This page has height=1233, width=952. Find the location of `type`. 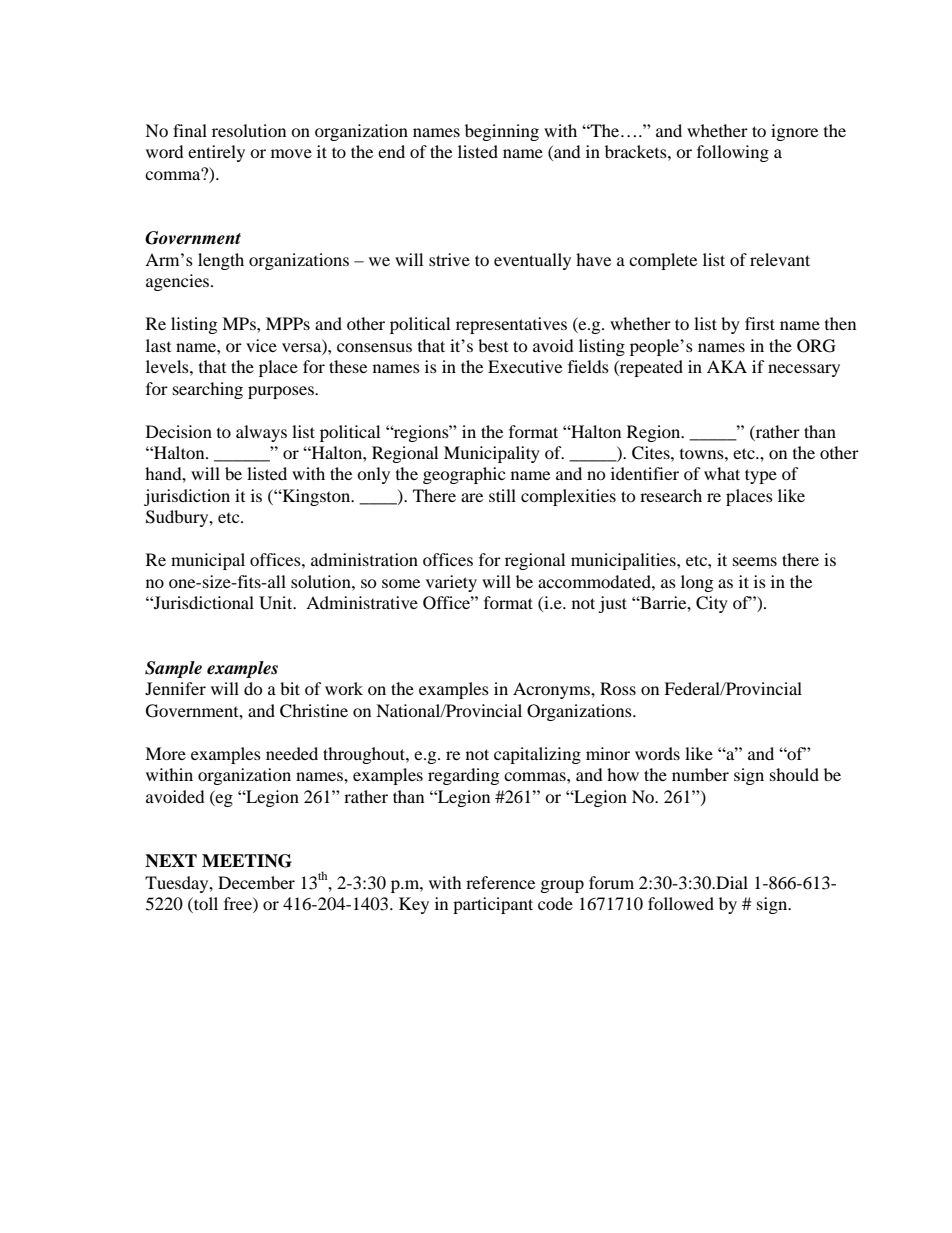

type is located at coordinates (761, 476).
